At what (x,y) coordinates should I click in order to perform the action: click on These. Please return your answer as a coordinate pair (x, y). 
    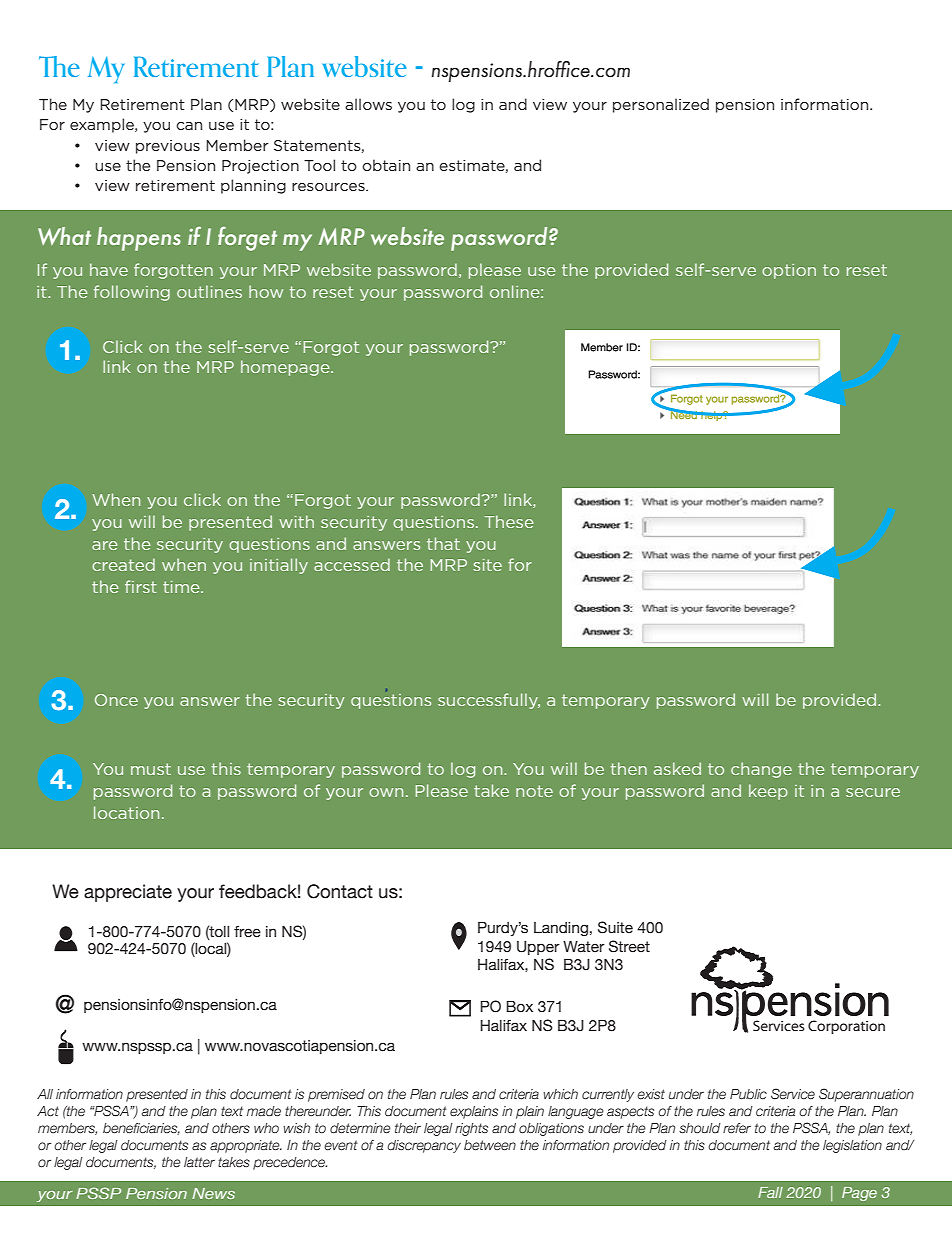
    Looking at the image, I should click on (509, 521).
